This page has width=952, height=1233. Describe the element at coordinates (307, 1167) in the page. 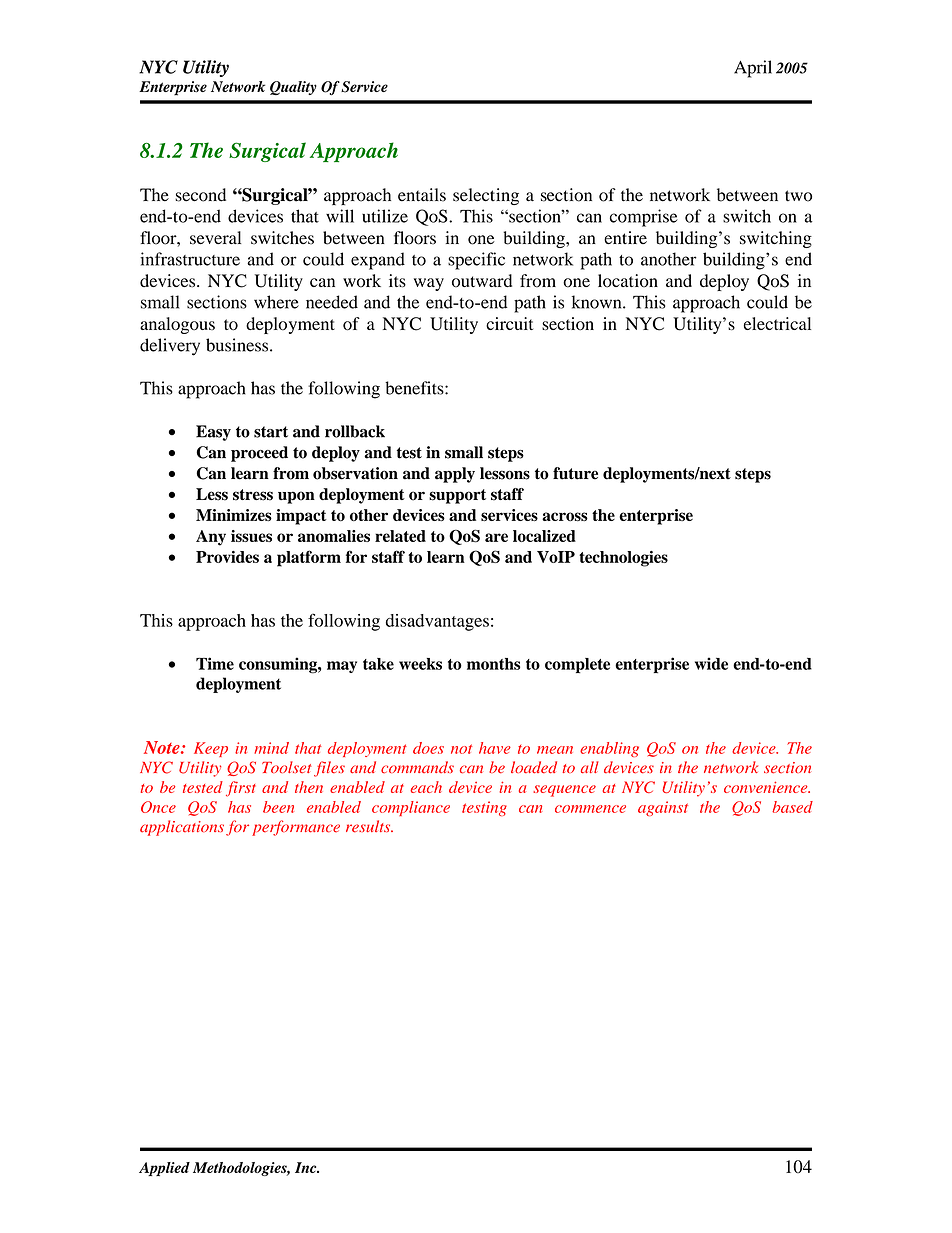

I see `Inc` at that location.
